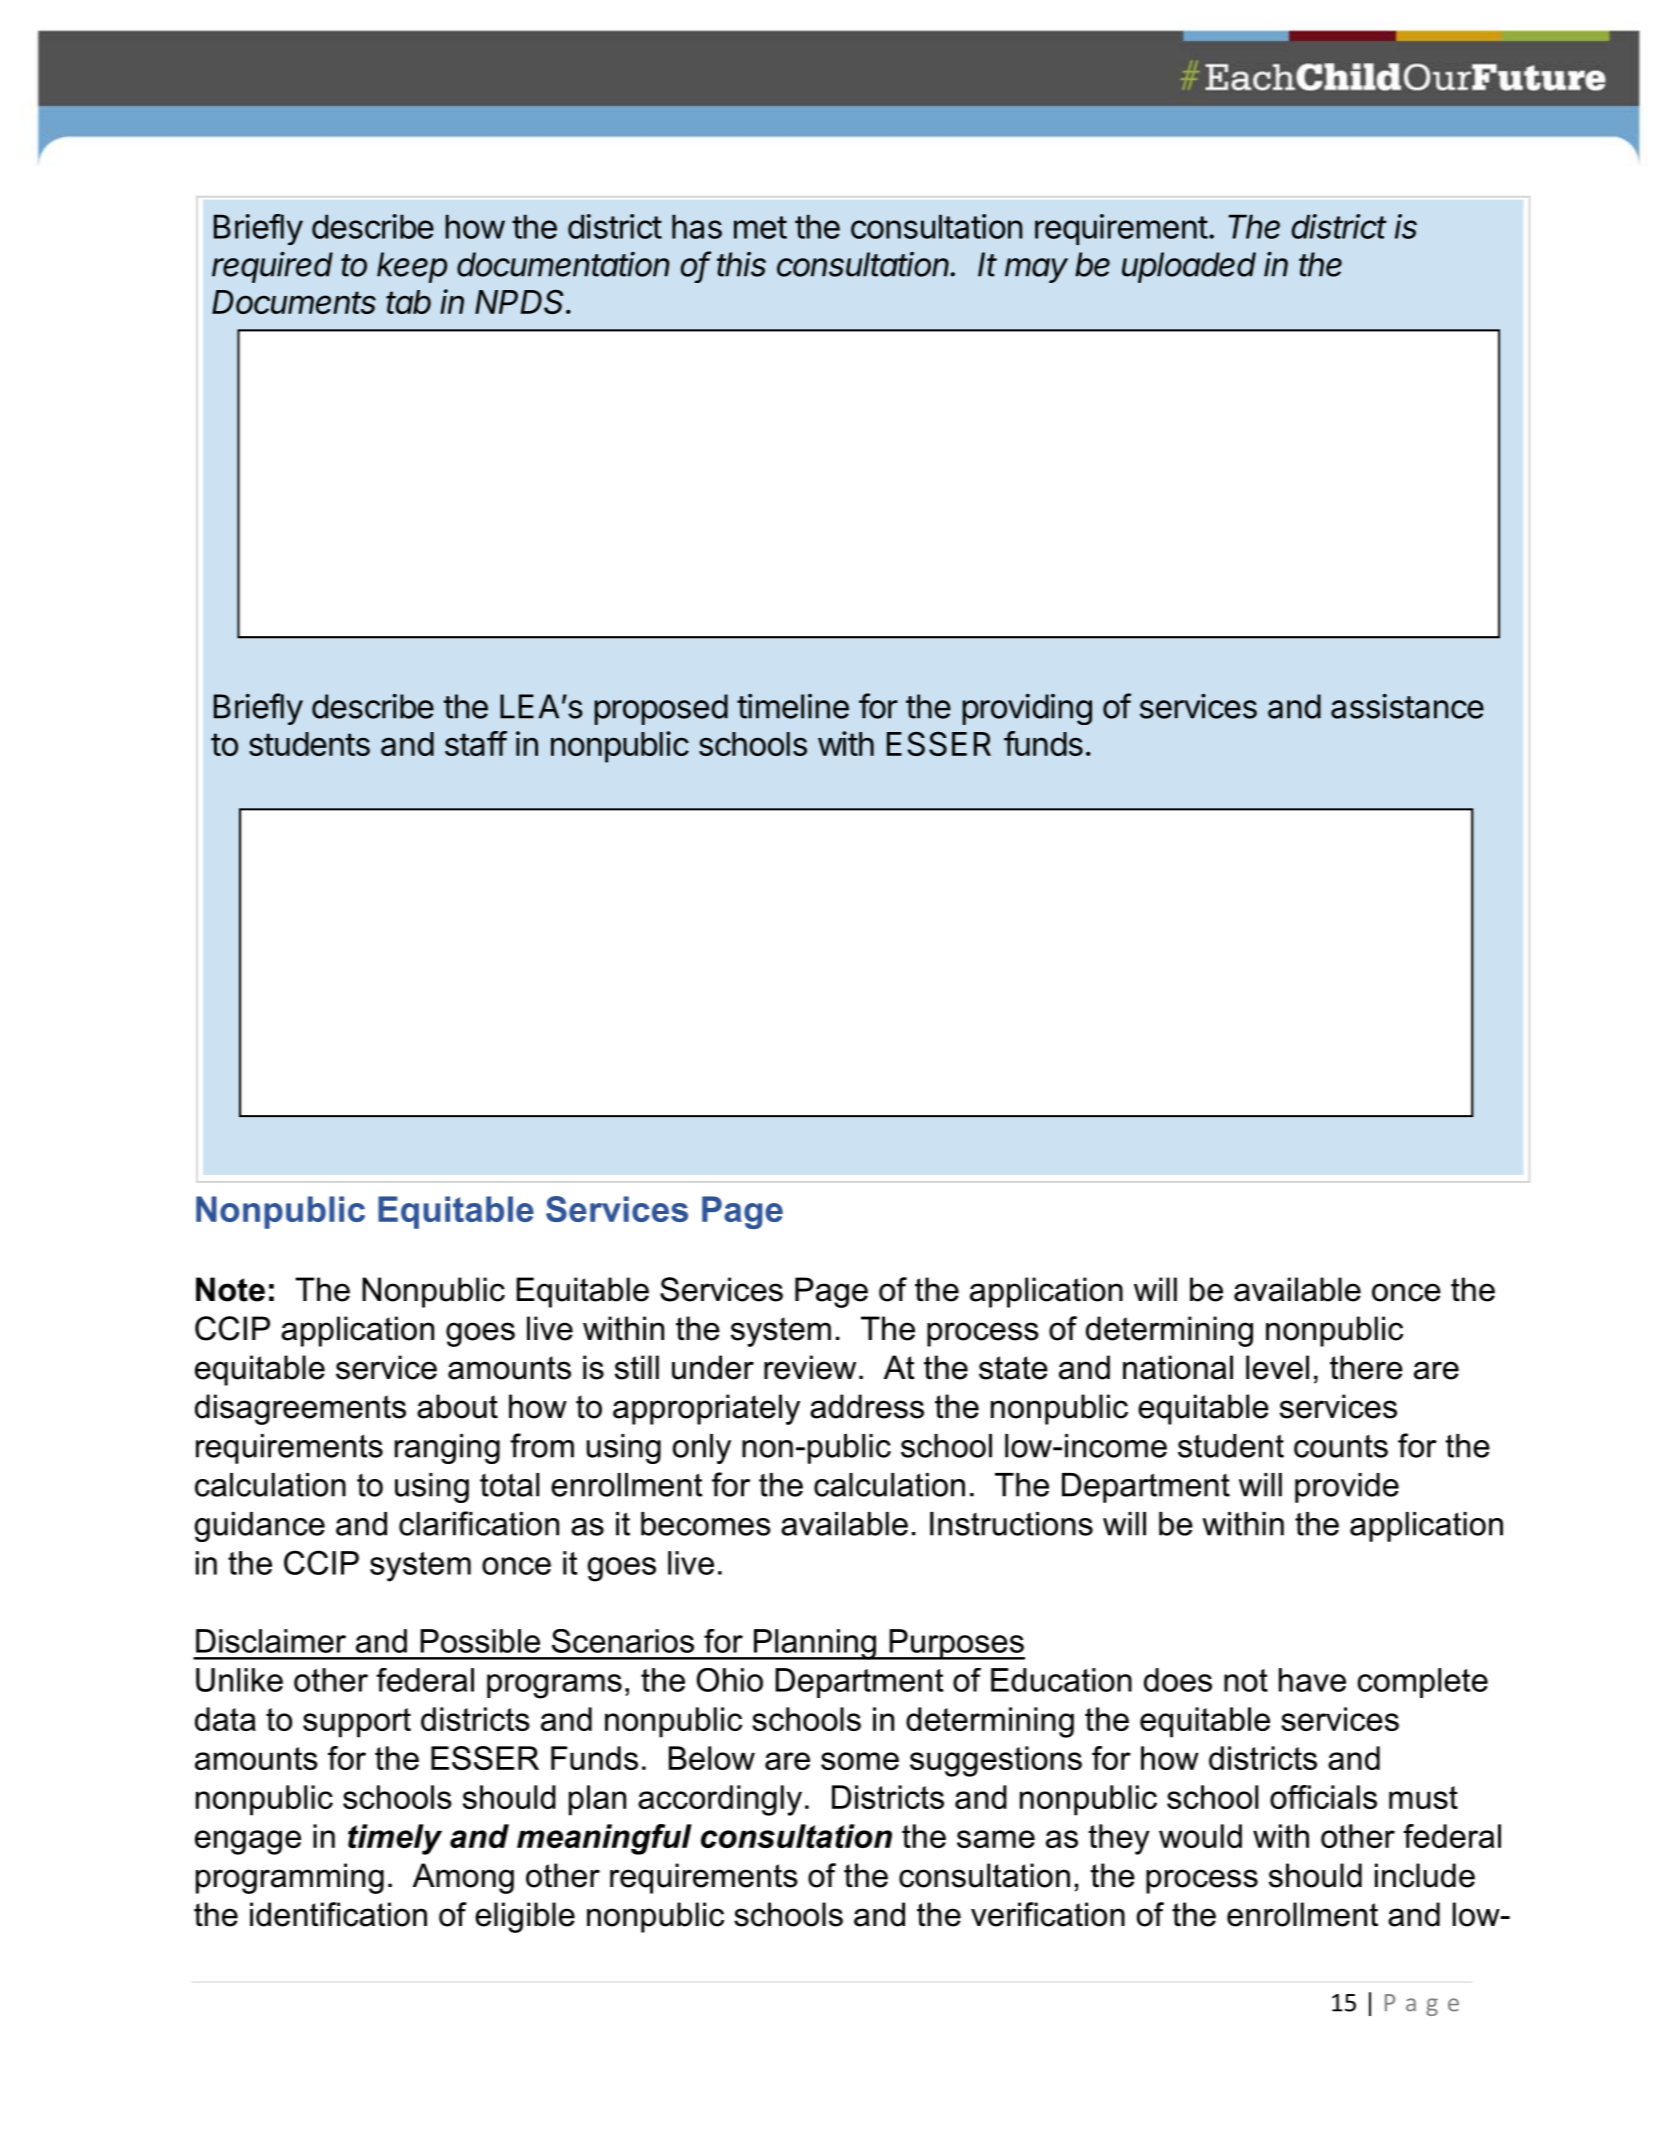  I want to click on timeline, so click(793, 706).
